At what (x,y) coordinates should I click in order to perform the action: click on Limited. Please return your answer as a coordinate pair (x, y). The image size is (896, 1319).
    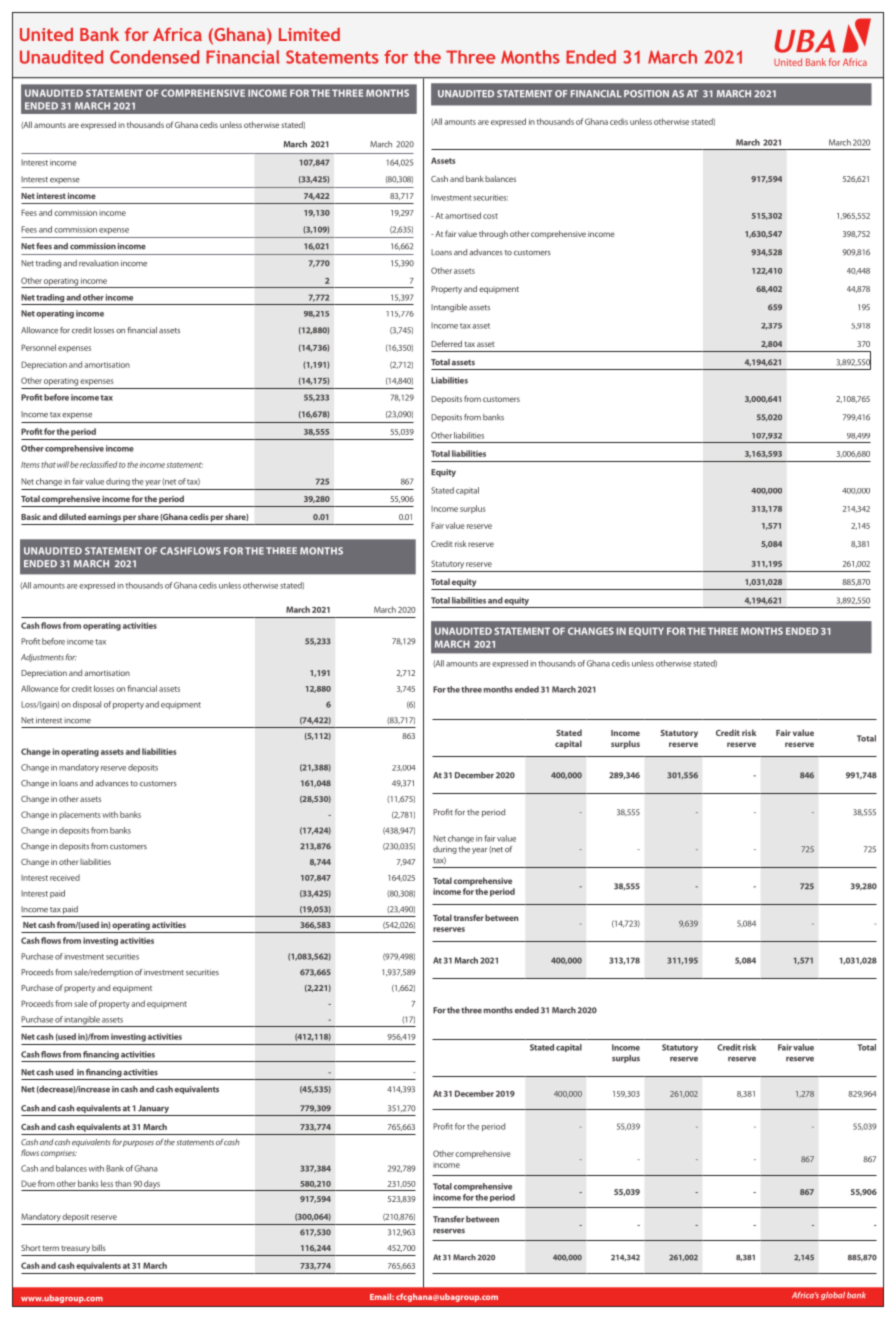
    Looking at the image, I should click on (309, 34).
